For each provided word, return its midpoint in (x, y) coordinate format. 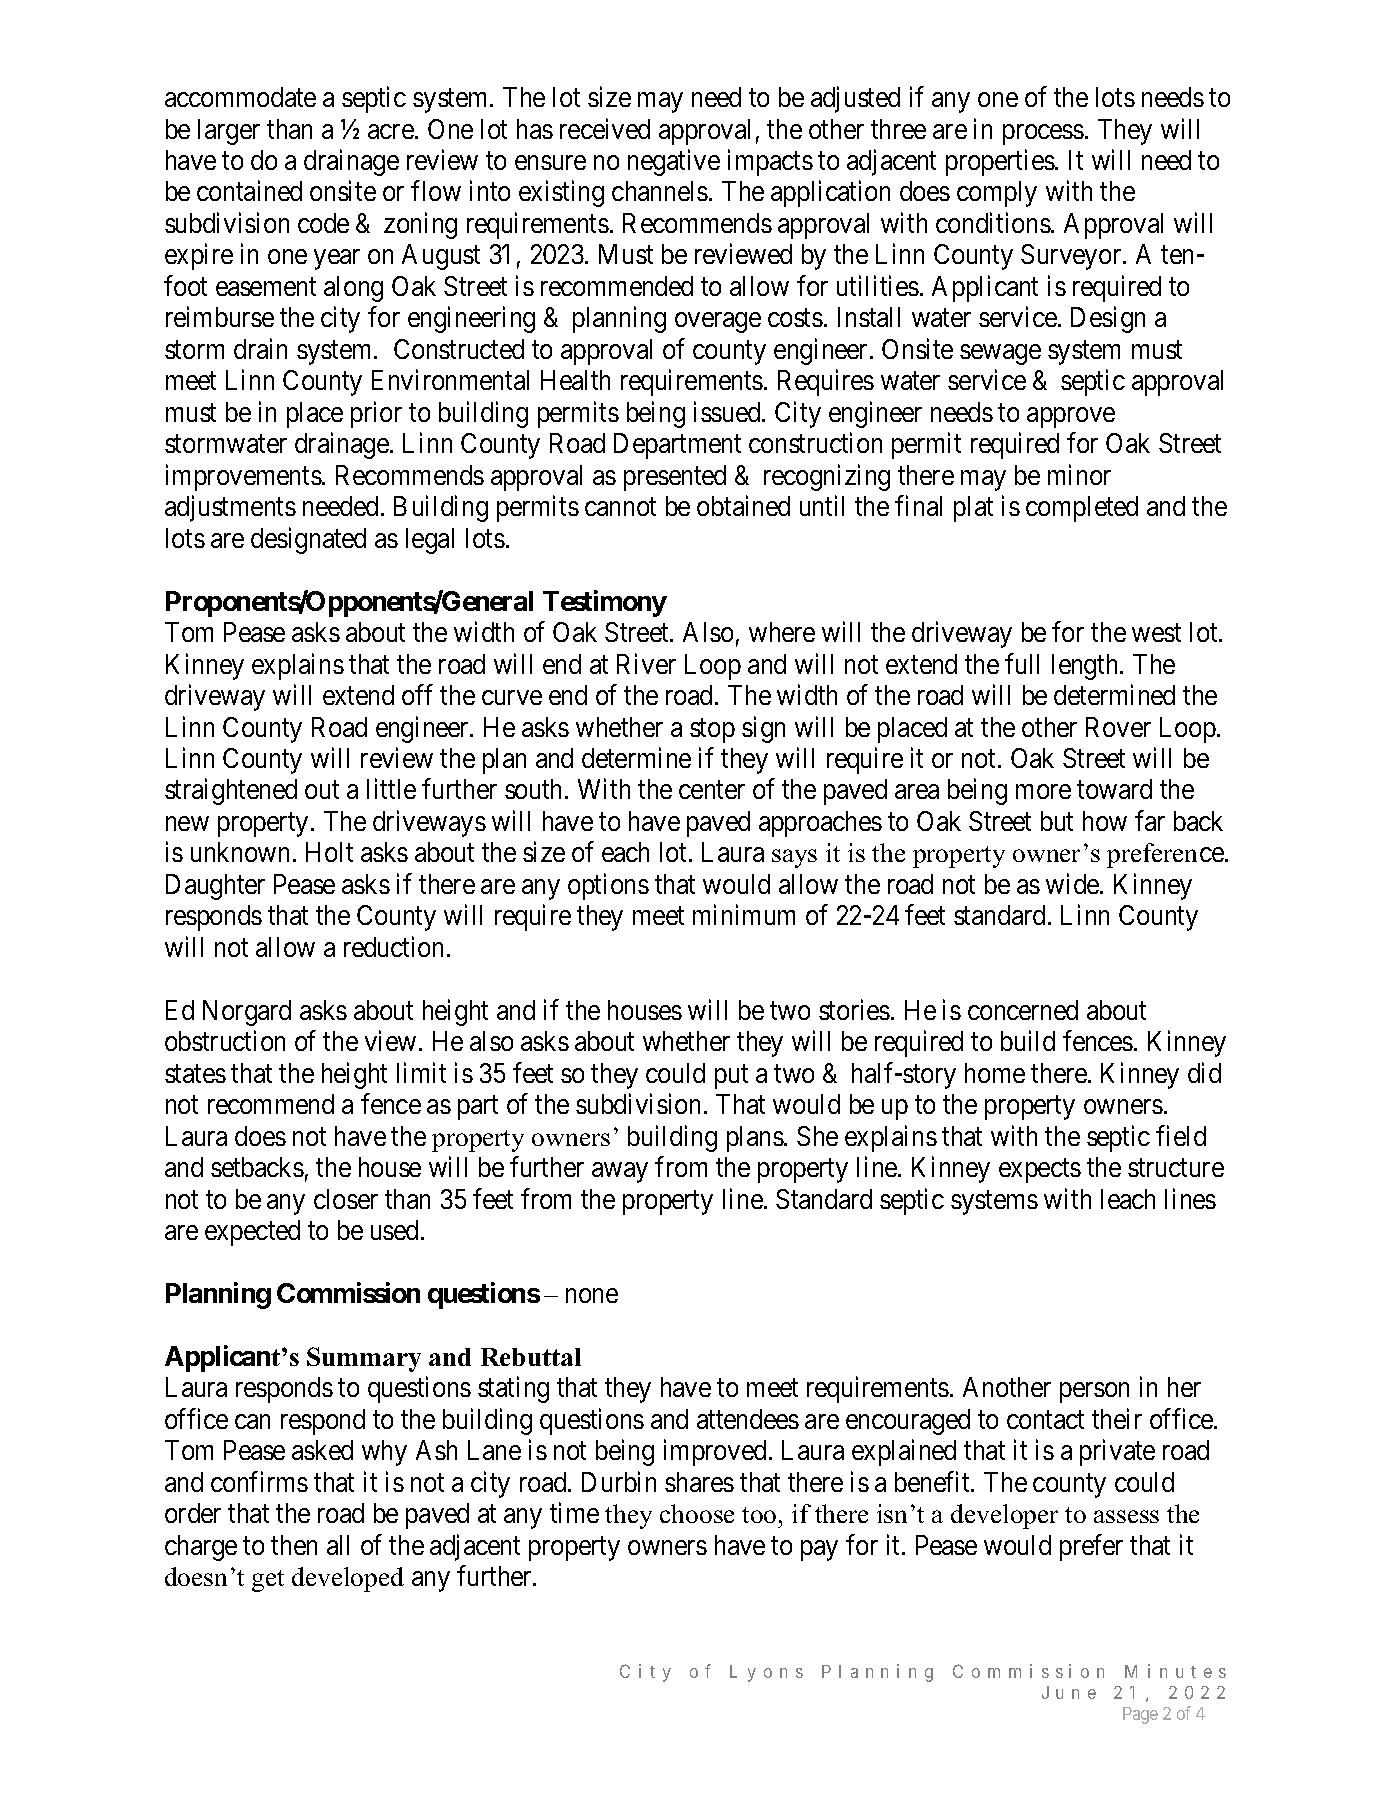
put (731, 1077)
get (268, 1581)
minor (1079, 474)
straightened (231, 792)
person (1094, 1393)
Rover (1118, 727)
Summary (364, 1359)
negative (674, 162)
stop (712, 731)
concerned (1023, 1010)
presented (675, 478)
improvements (244, 477)
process (1043, 134)
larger (229, 132)
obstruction (225, 1041)
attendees (748, 1419)
